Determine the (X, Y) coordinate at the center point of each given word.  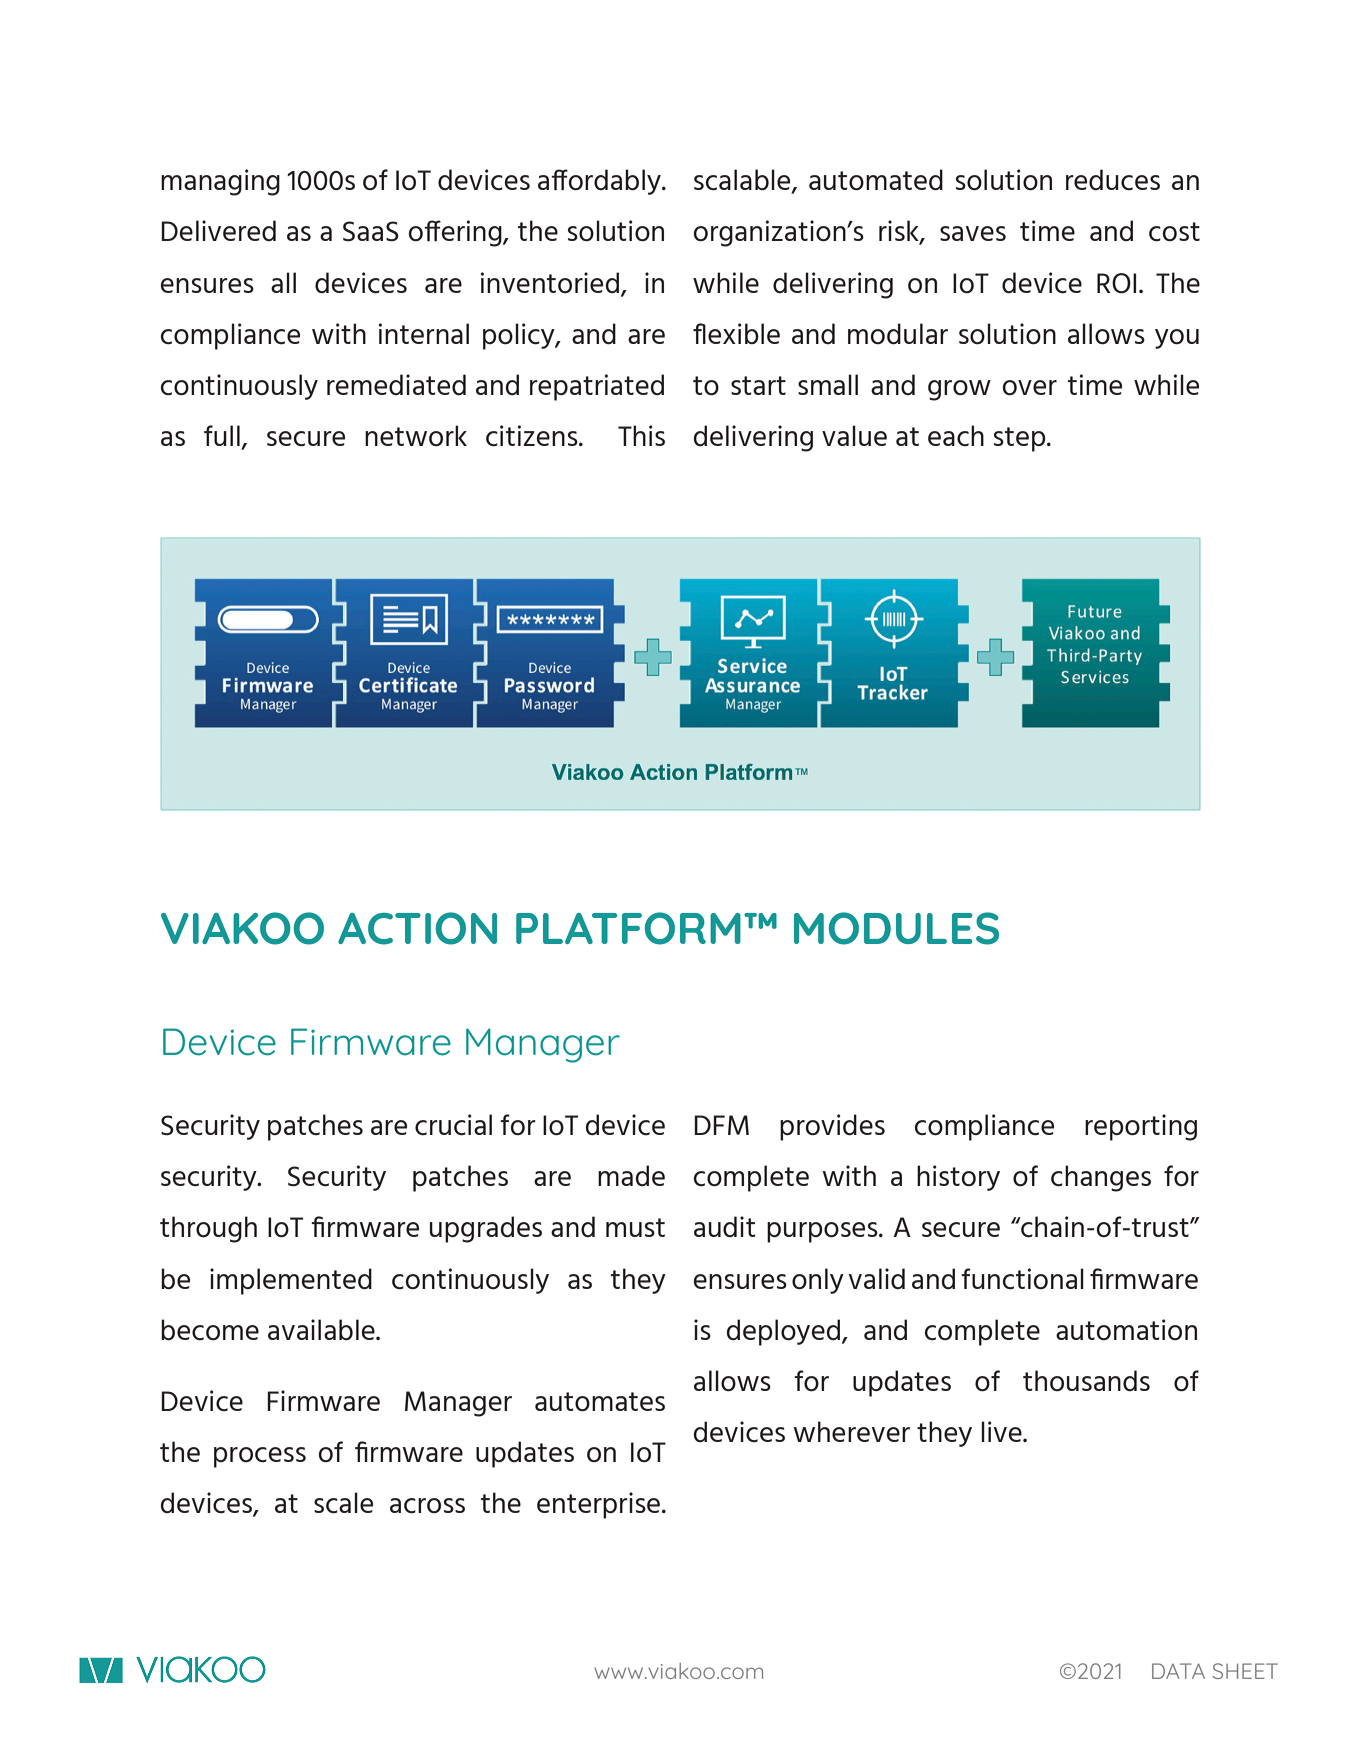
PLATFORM (628, 928)
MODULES (896, 928)
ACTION (417, 928)
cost (1174, 232)
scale (343, 1503)
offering (456, 233)
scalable (743, 181)
